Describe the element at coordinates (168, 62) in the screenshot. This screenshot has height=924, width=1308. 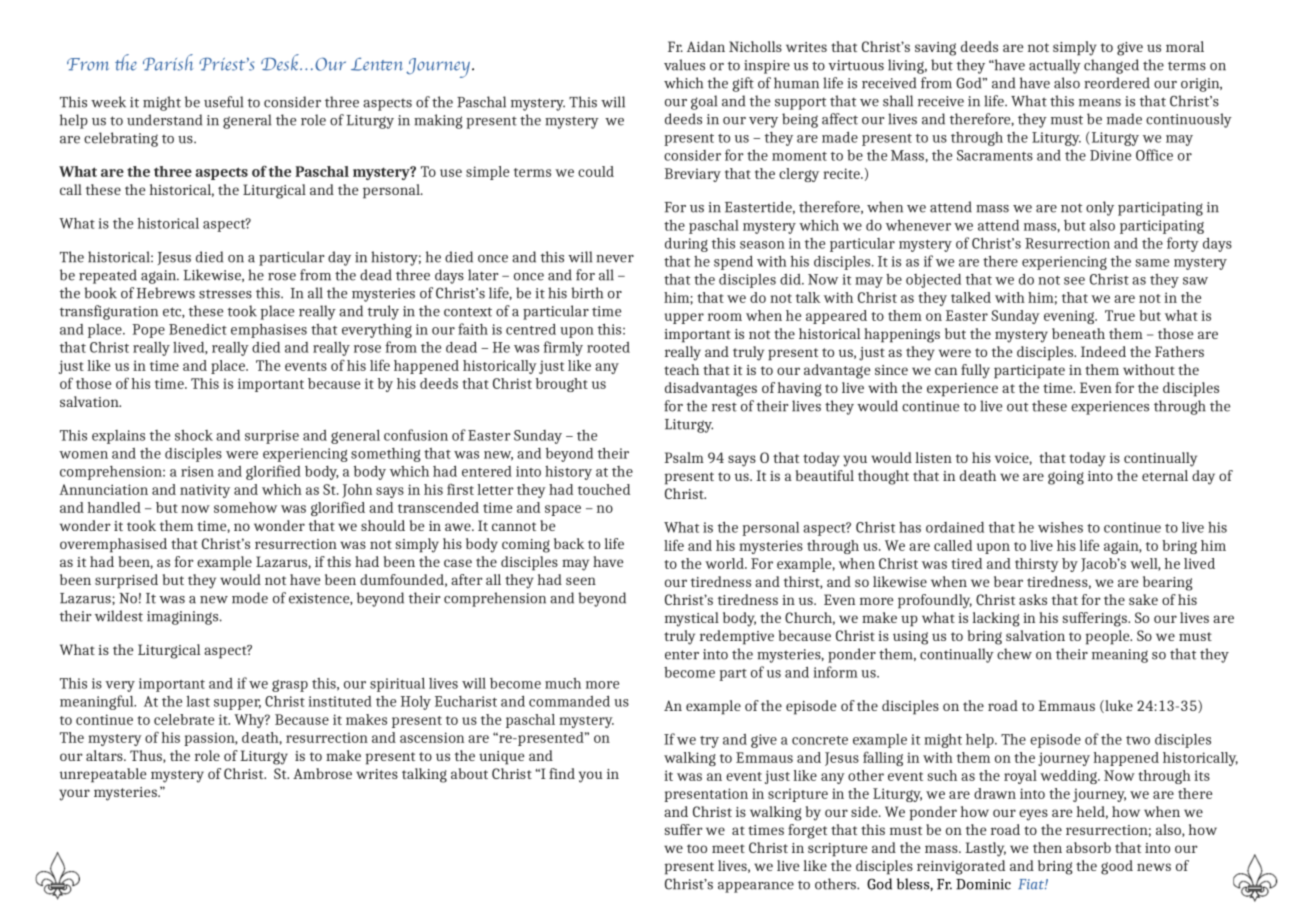
I see `Parish` at that location.
